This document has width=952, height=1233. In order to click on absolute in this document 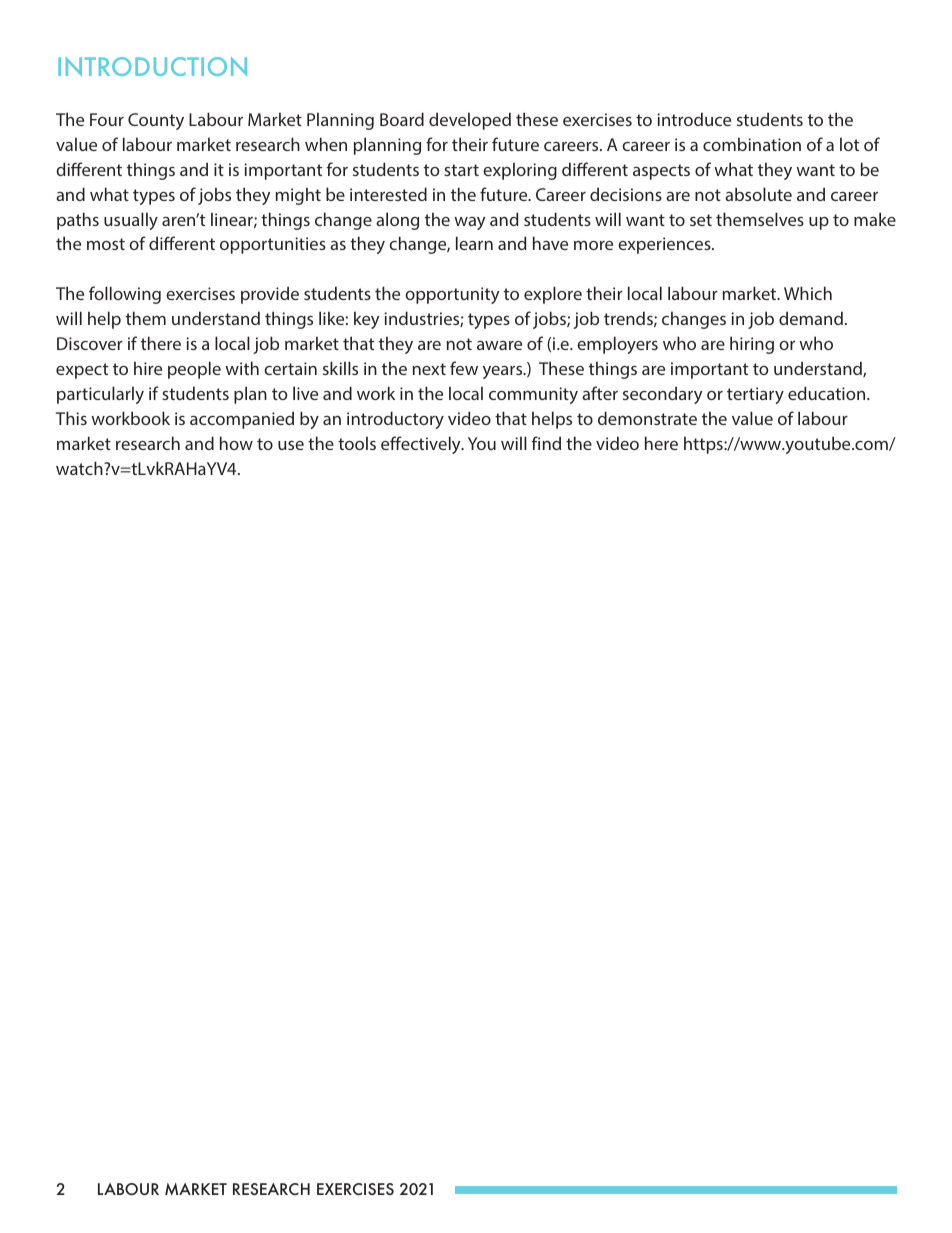, I will do `click(758, 194)`.
